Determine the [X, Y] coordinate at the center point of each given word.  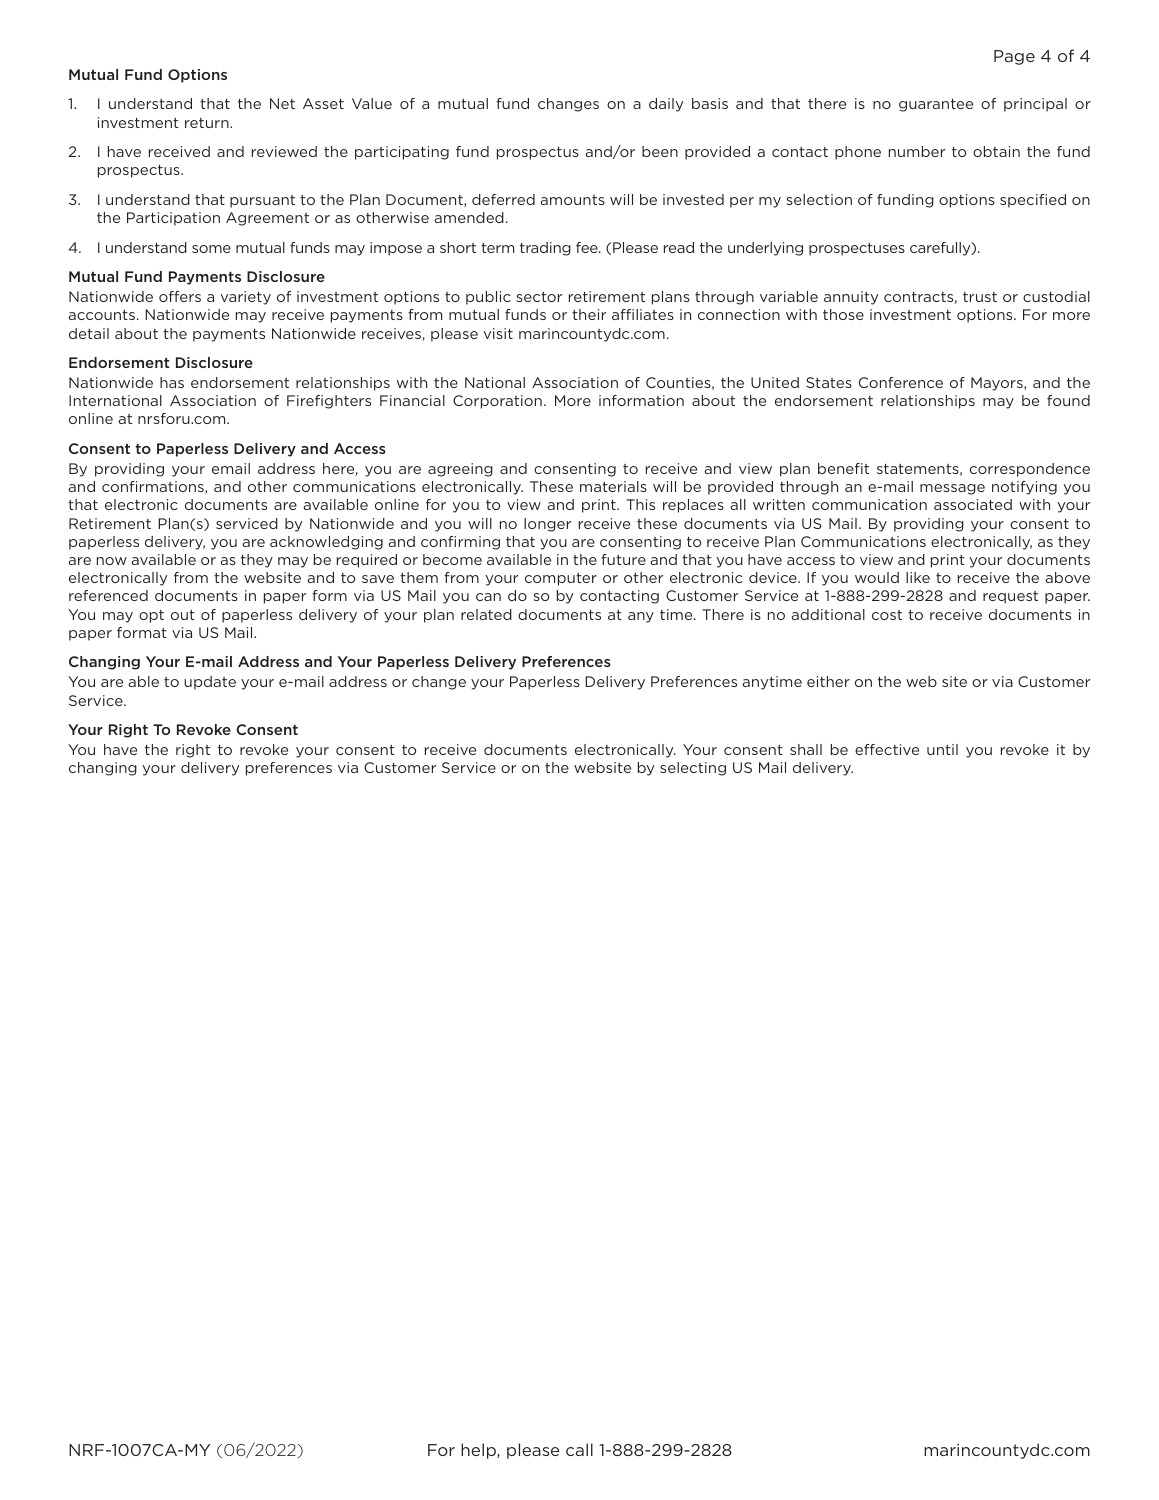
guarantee [936, 105]
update [210, 683]
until [942, 749]
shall [806, 749]
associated [973, 504]
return [208, 123]
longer [547, 525]
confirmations [154, 487]
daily [666, 105]
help [479, 1451]
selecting [693, 769]
